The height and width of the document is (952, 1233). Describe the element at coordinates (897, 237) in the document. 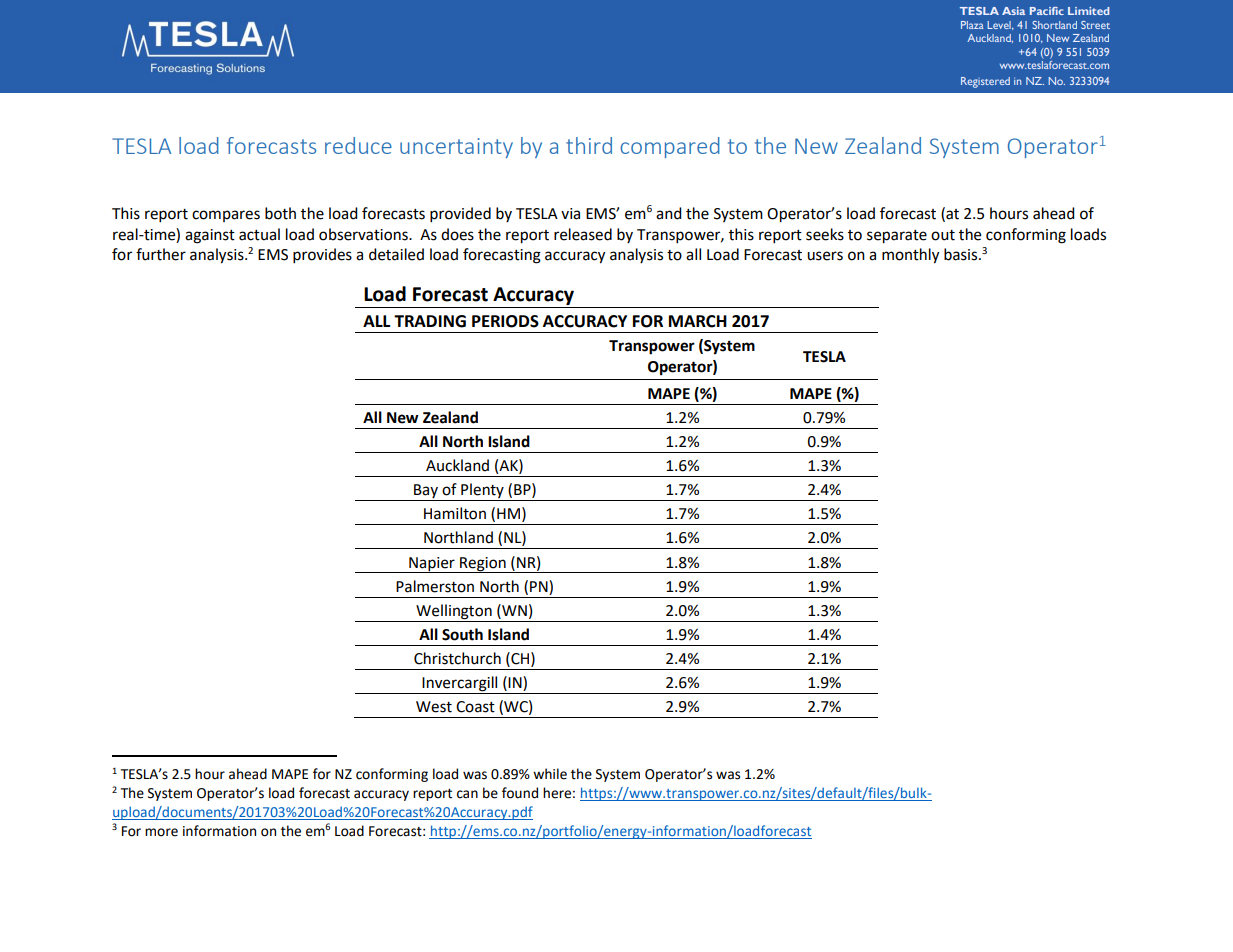

I see `separate` at that location.
